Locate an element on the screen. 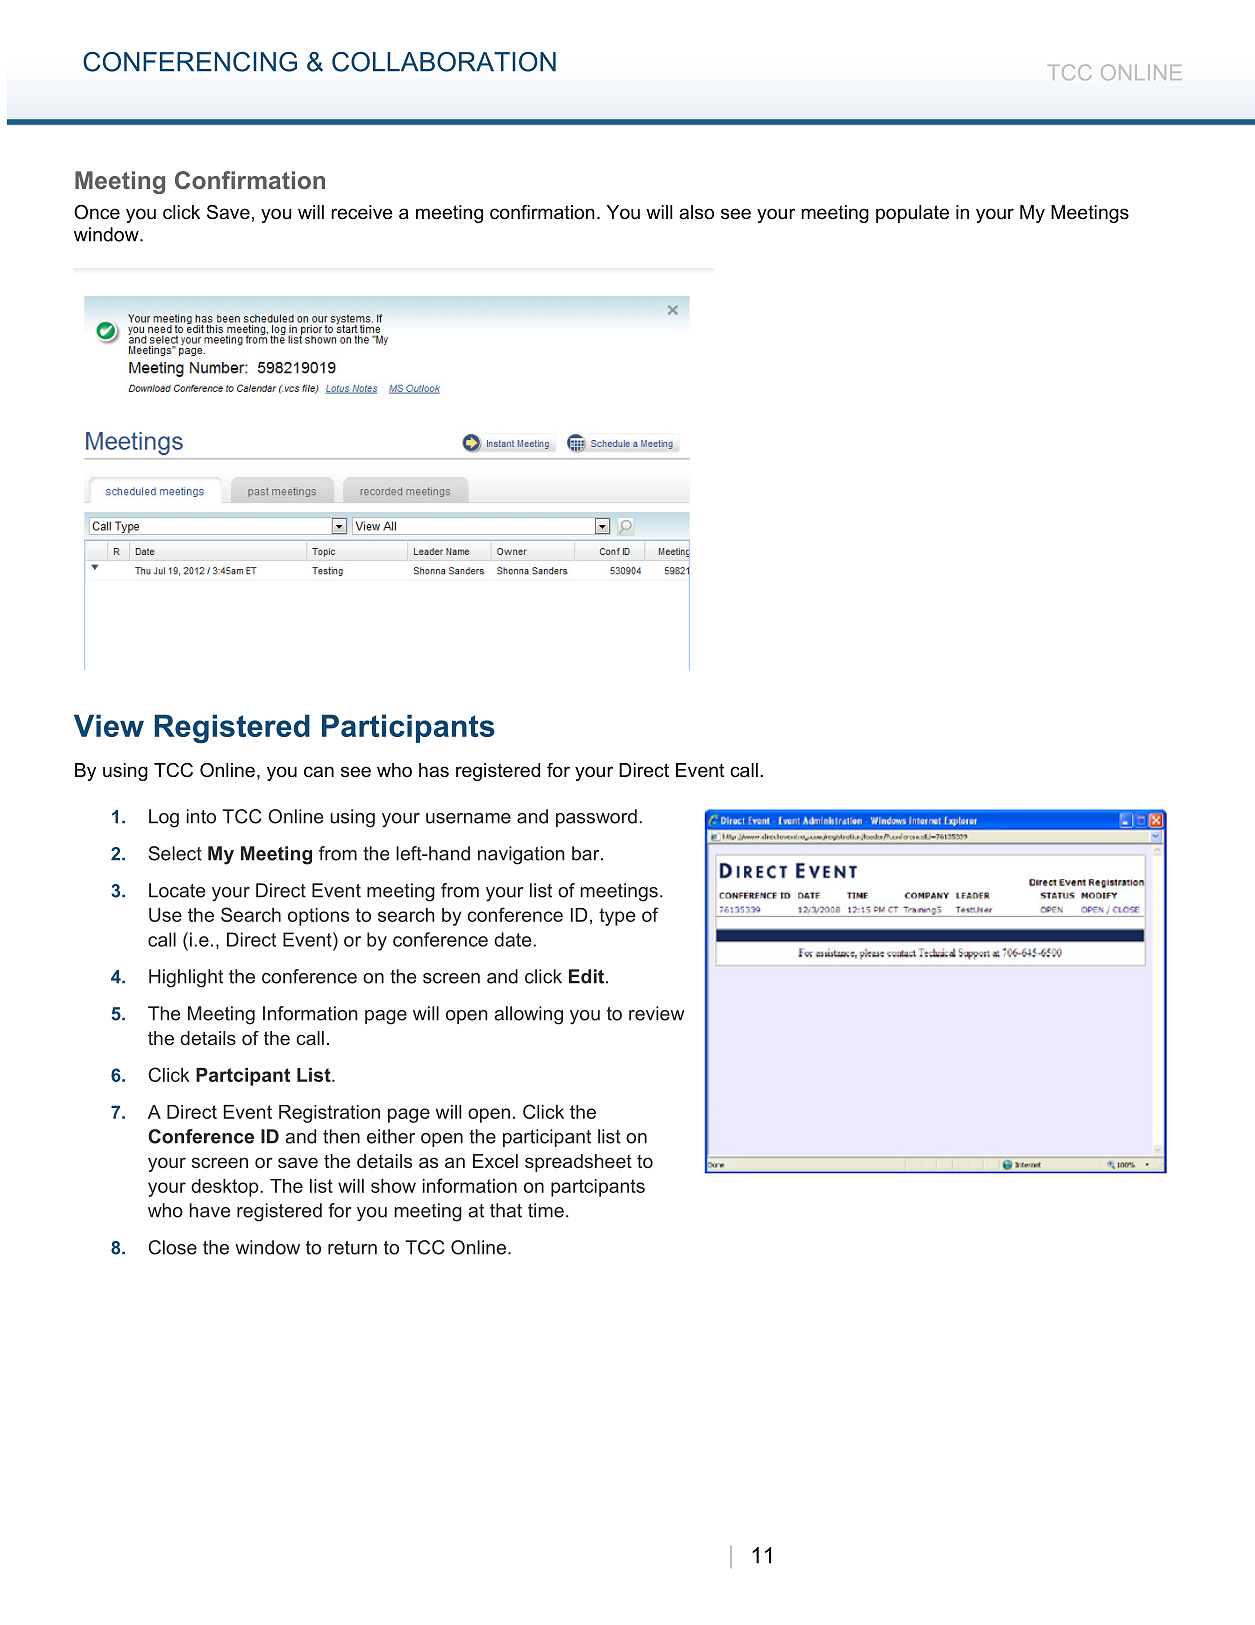 The width and height of the screenshot is (1255, 1625). populate is located at coordinates (912, 214).
